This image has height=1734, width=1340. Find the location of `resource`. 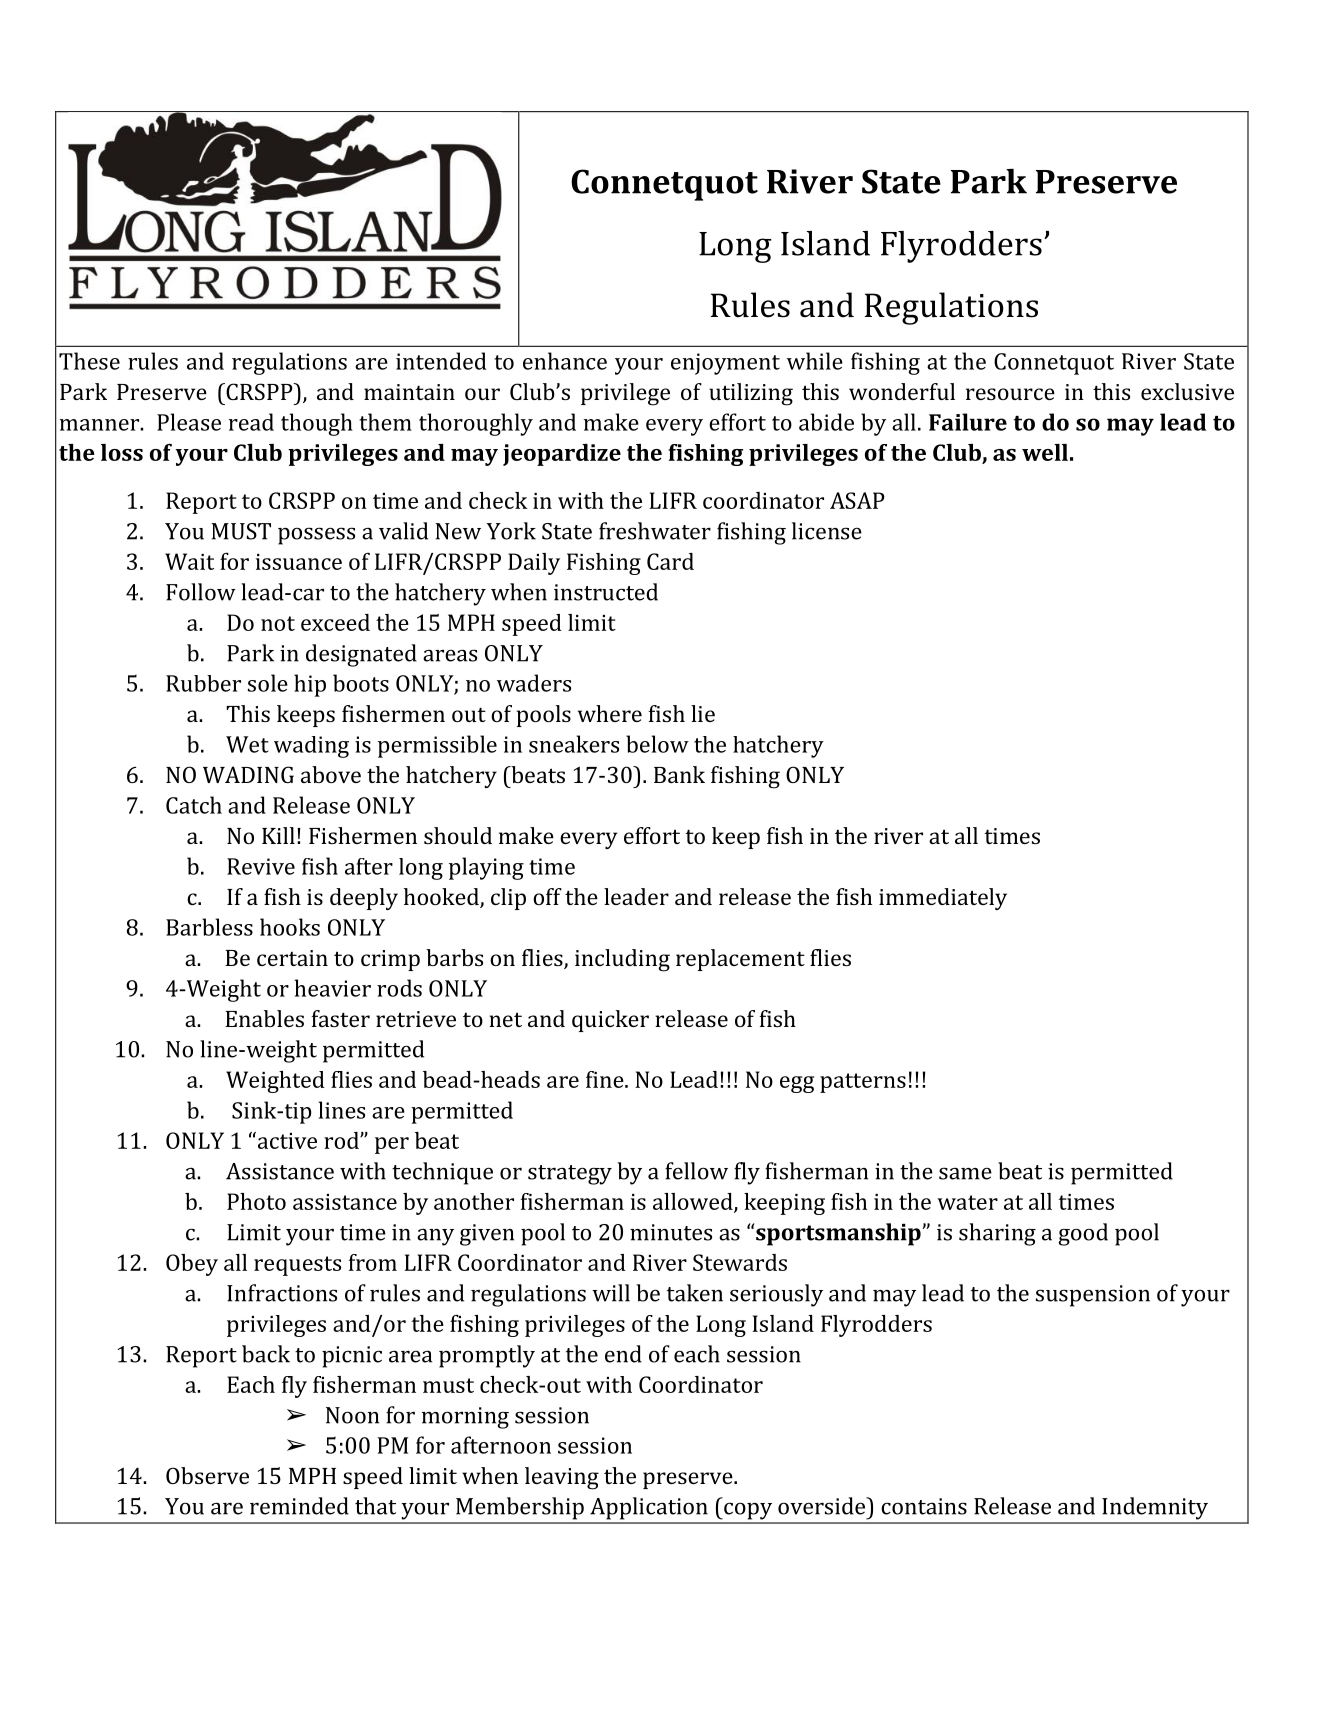

resource is located at coordinates (1010, 394).
